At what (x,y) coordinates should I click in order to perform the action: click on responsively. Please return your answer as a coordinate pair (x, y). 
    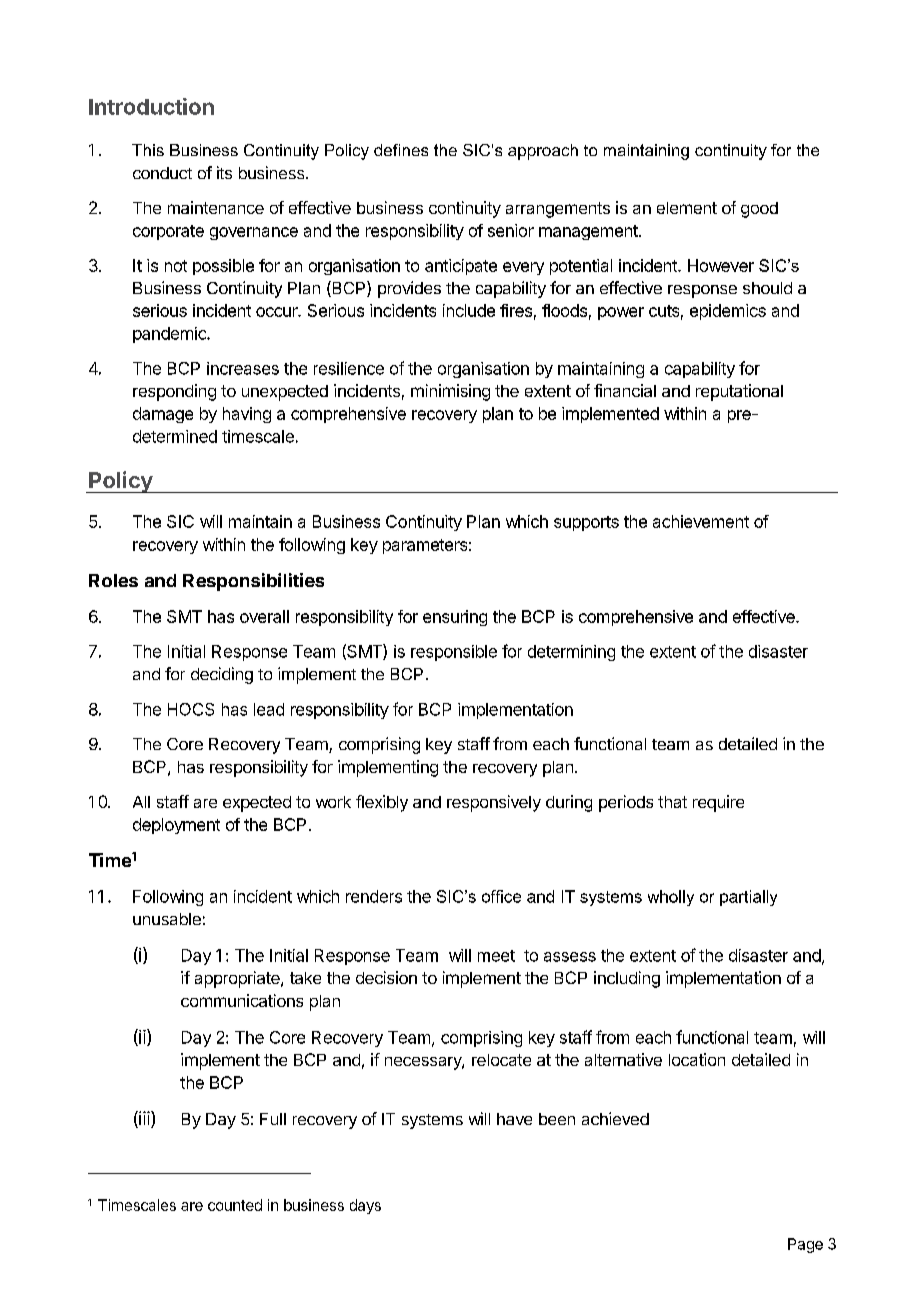
    Looking at the image, I should click on (494, 803).
